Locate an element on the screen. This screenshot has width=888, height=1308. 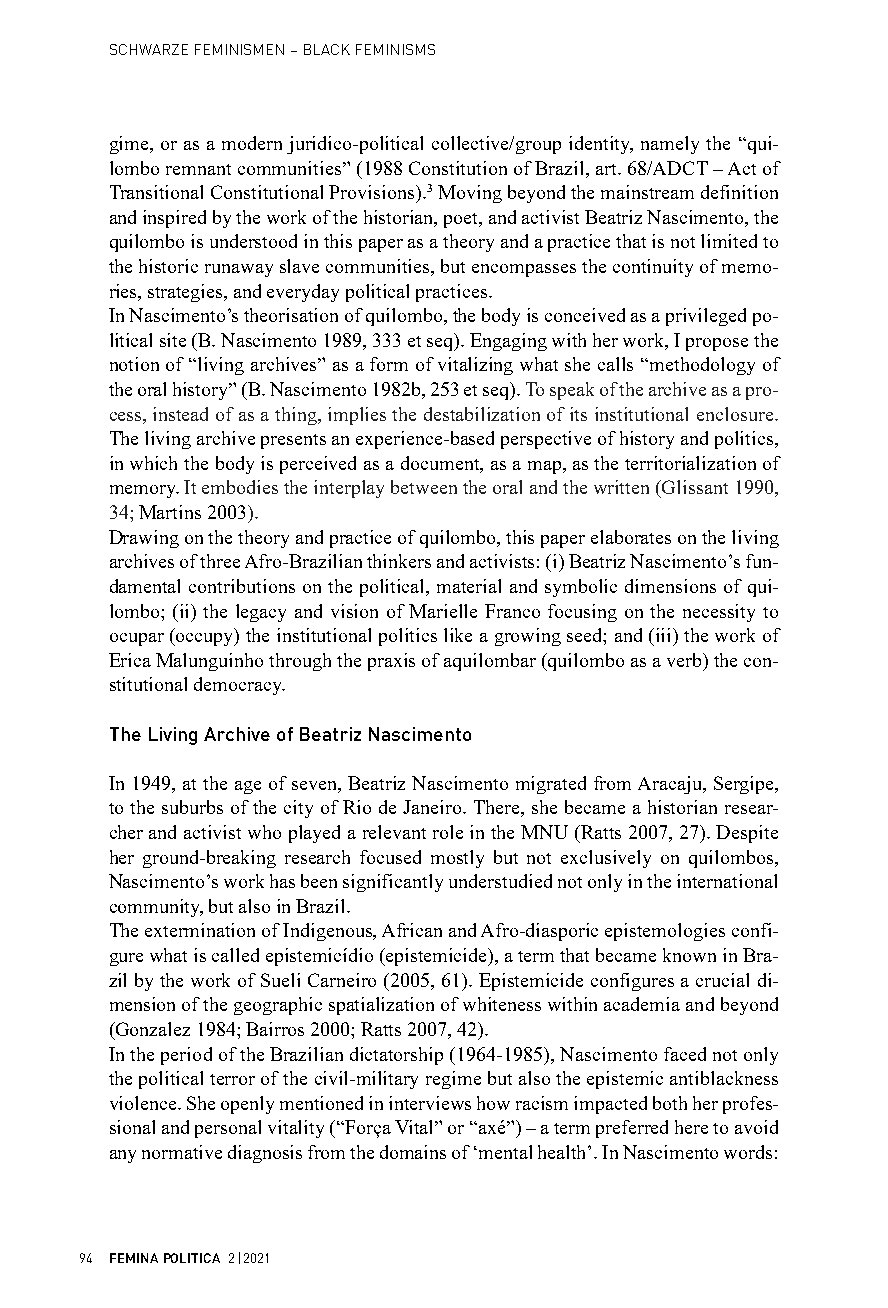
Despite is located at coordinates (747, 834).
